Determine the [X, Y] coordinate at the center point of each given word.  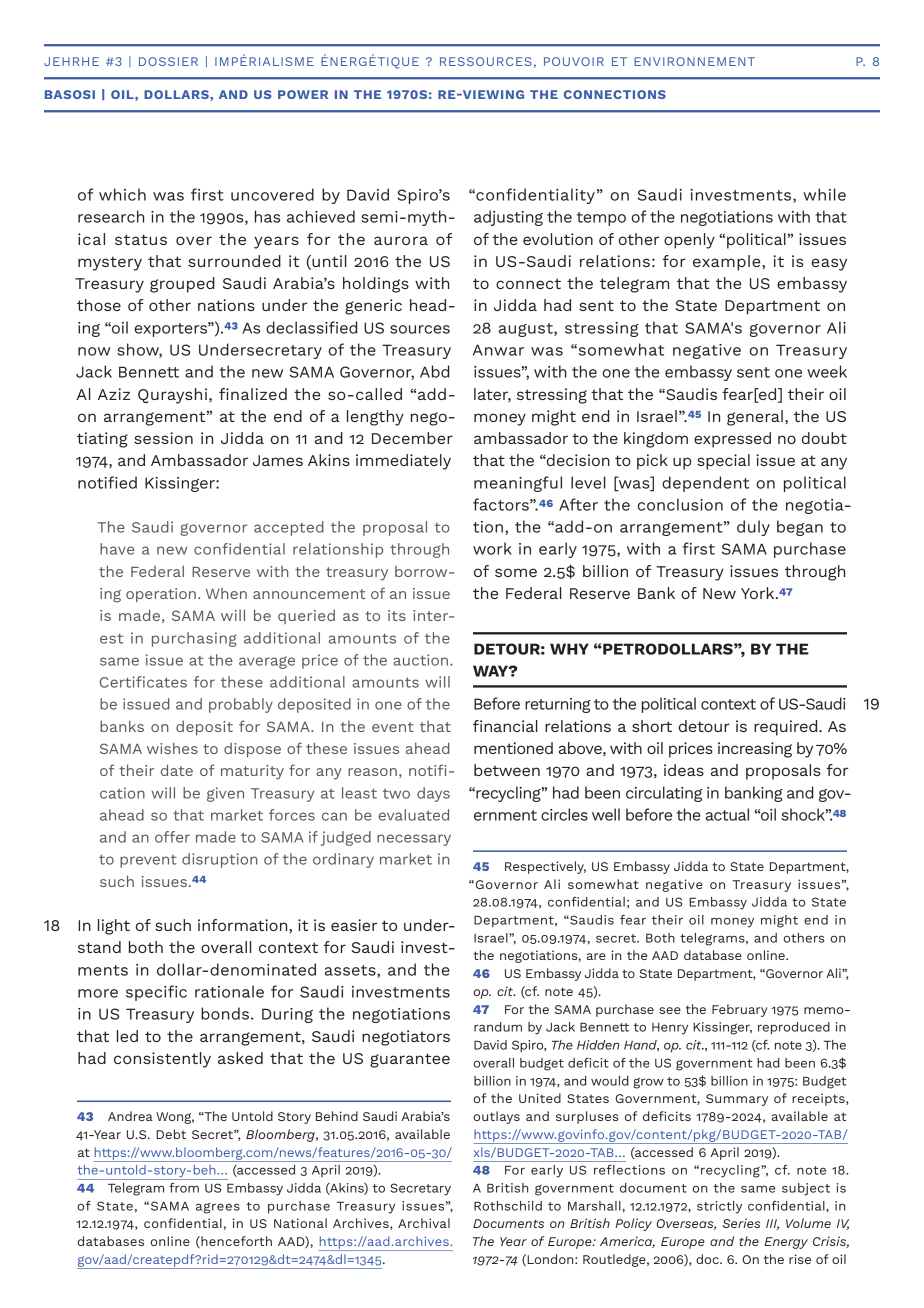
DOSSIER [168, 61]
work [492, 548]
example [728, 263]
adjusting [508, 218]
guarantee [410, 1060]
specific [156, 993]
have [117, 549]
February [740, 1010]
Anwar [498, 350]
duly [753, 528]
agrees [218, 1208]
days [433, 794]
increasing [755, 750]
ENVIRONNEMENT [694, 61]
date [177, 770]
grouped [182, 285]
